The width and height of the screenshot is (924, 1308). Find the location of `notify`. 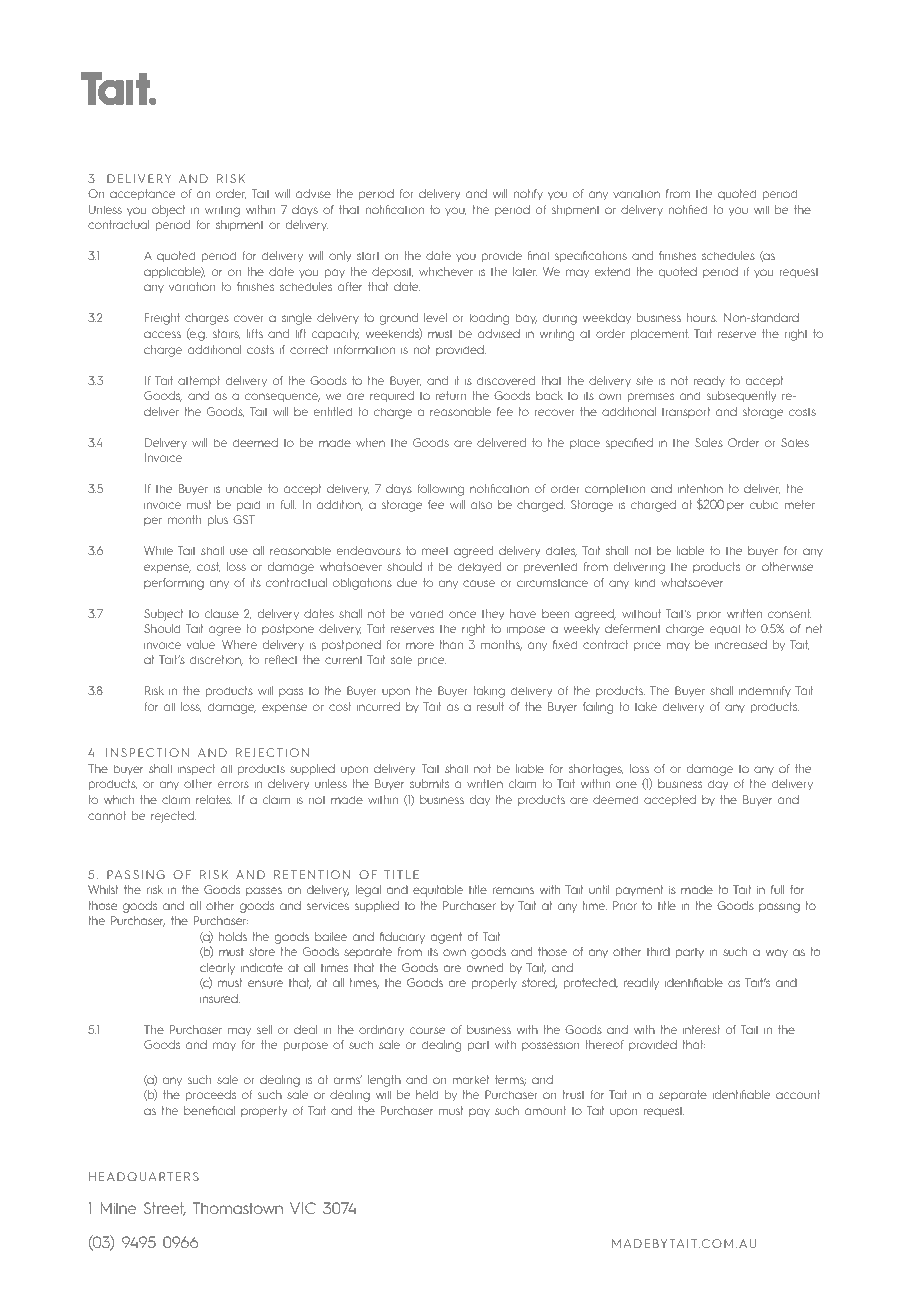

notify is located at coordinates (528, 194).
